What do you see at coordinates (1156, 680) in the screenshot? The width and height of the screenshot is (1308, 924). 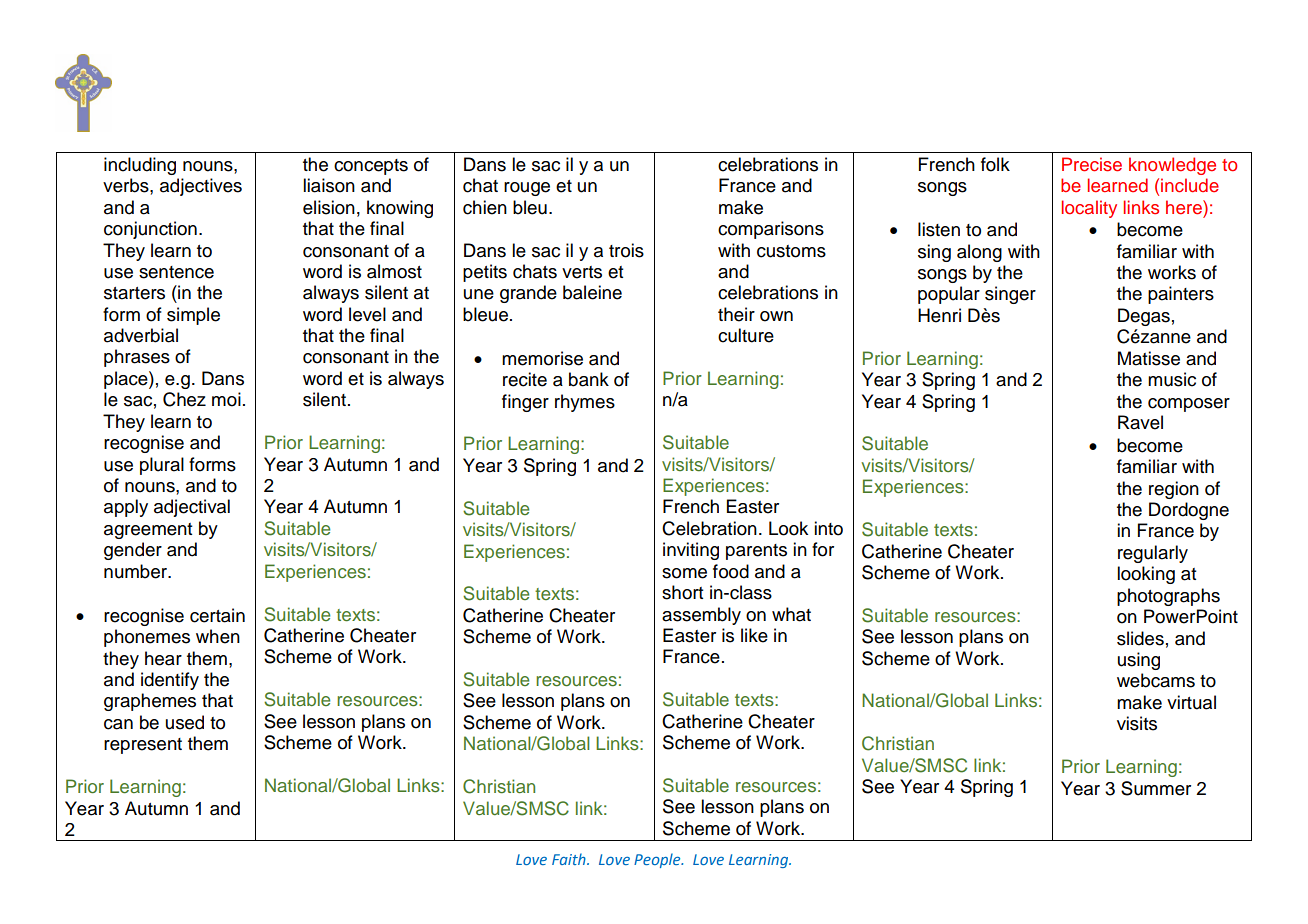 I see `webcams` at bounding box center [1156, 680].
